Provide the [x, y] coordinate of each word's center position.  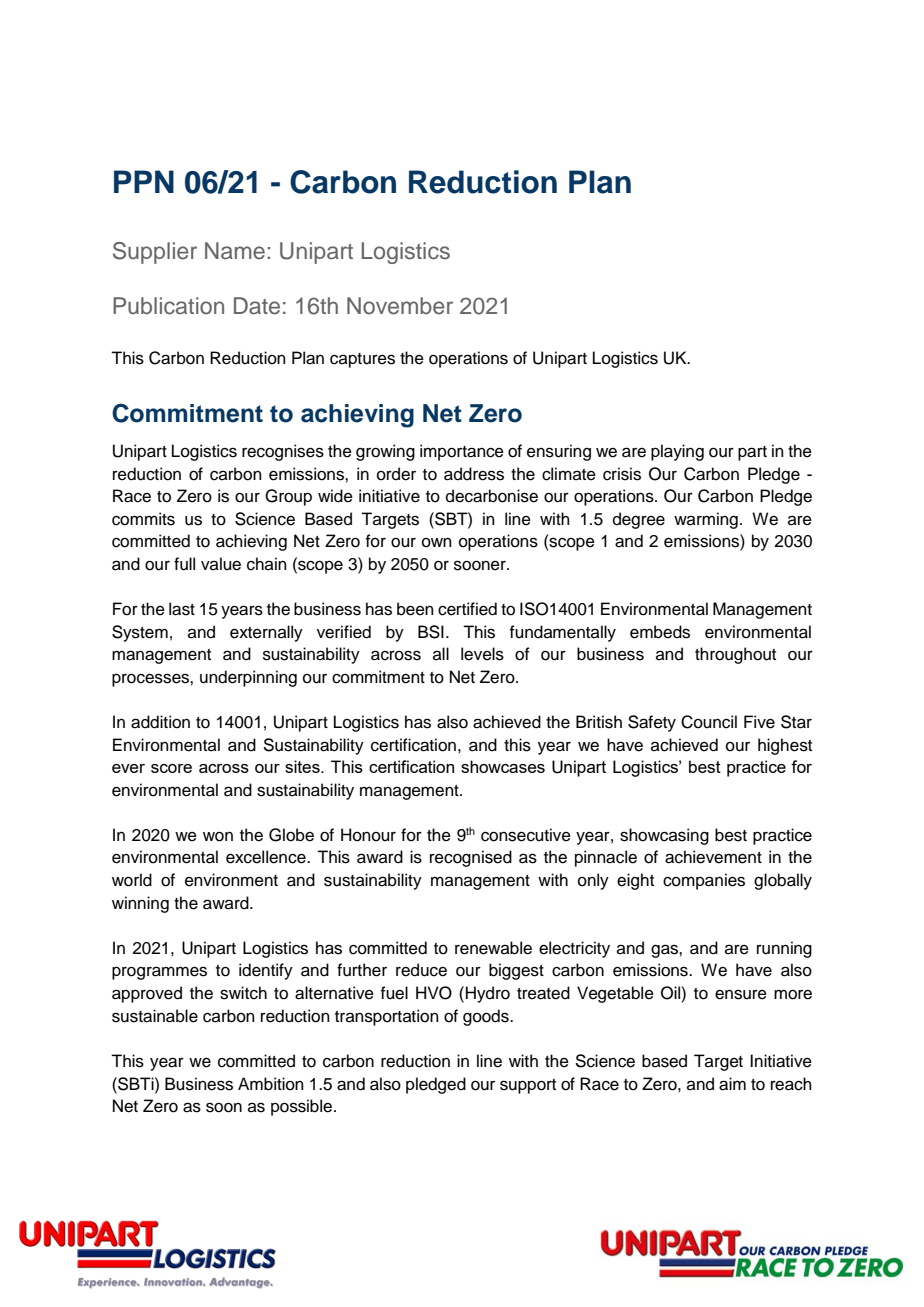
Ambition [271, 1084]
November [400, 306]
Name [235, 251]
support [528, 1086]
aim [732, 1084]
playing [677, 452]
